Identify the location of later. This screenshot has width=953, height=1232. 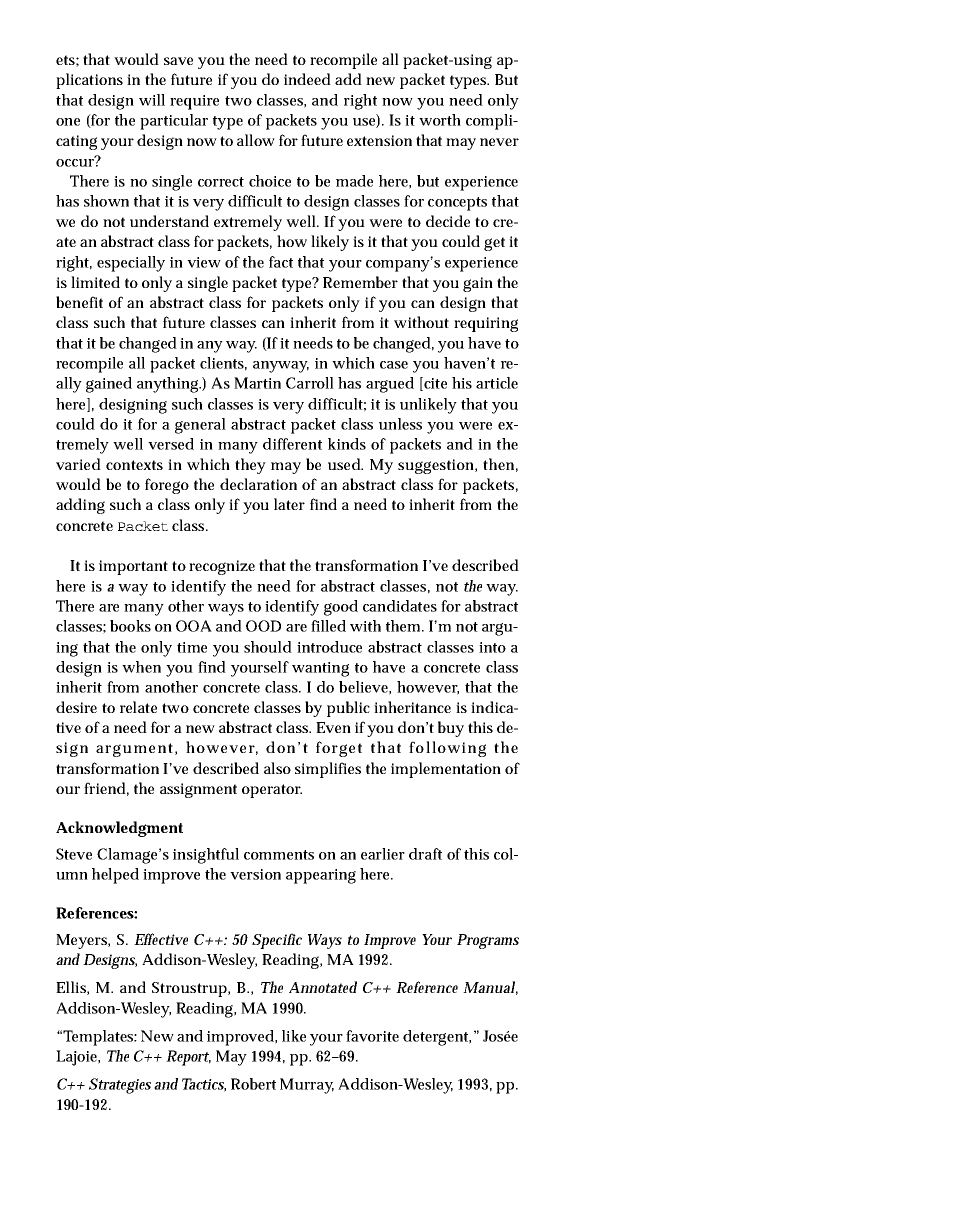
(289, 504).
